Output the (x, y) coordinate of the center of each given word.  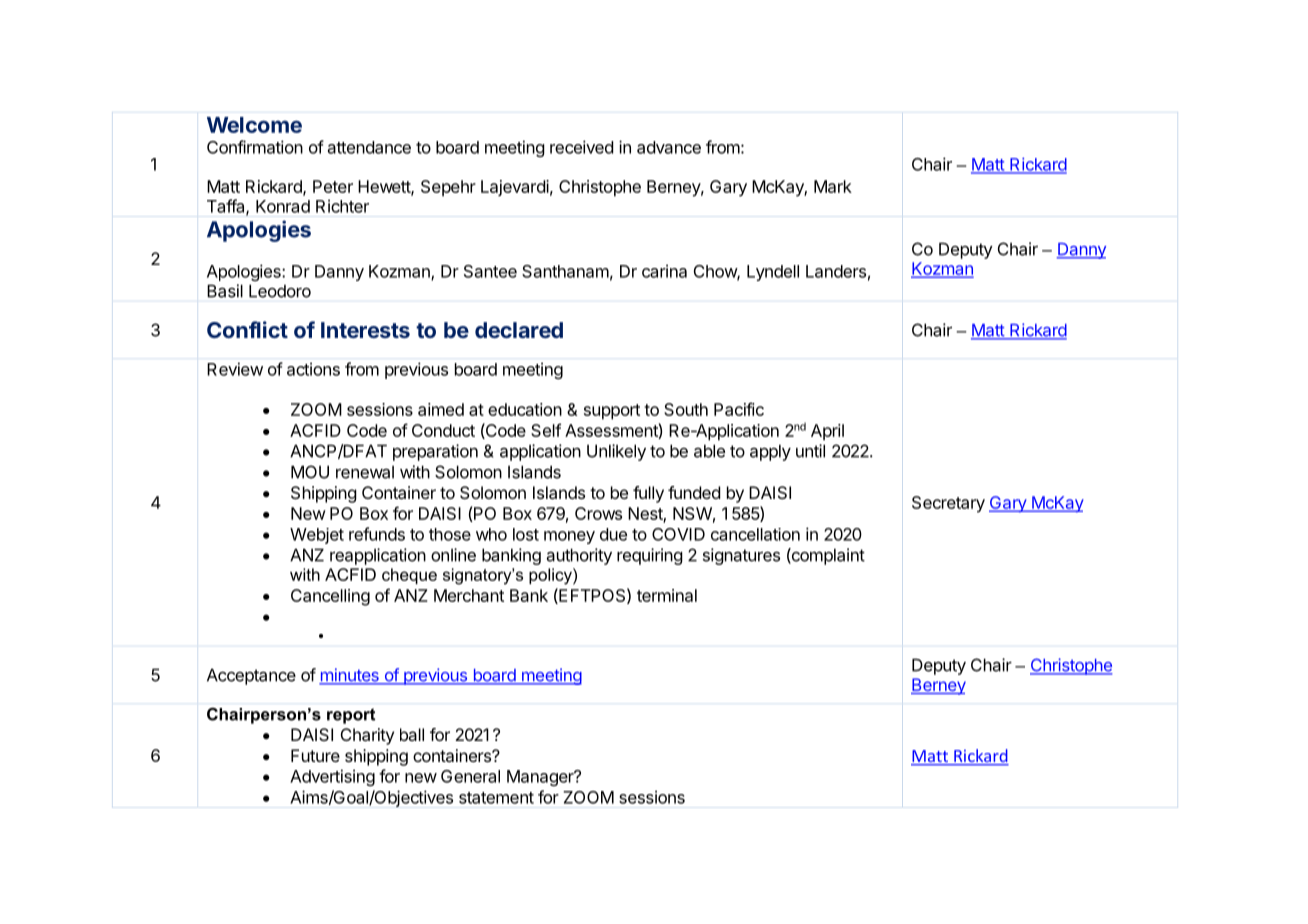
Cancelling (330, 597)
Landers (836, 271)
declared (519, 330)
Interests (365, 330)
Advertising (332, 777)
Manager (541, 778)
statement (496, 798)
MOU (310, 472)
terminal (667, 595)
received (581, 147)
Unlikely (616, 452)
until (810, 451)
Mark (833, 186)
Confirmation (255, 147)
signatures (741, 556)
